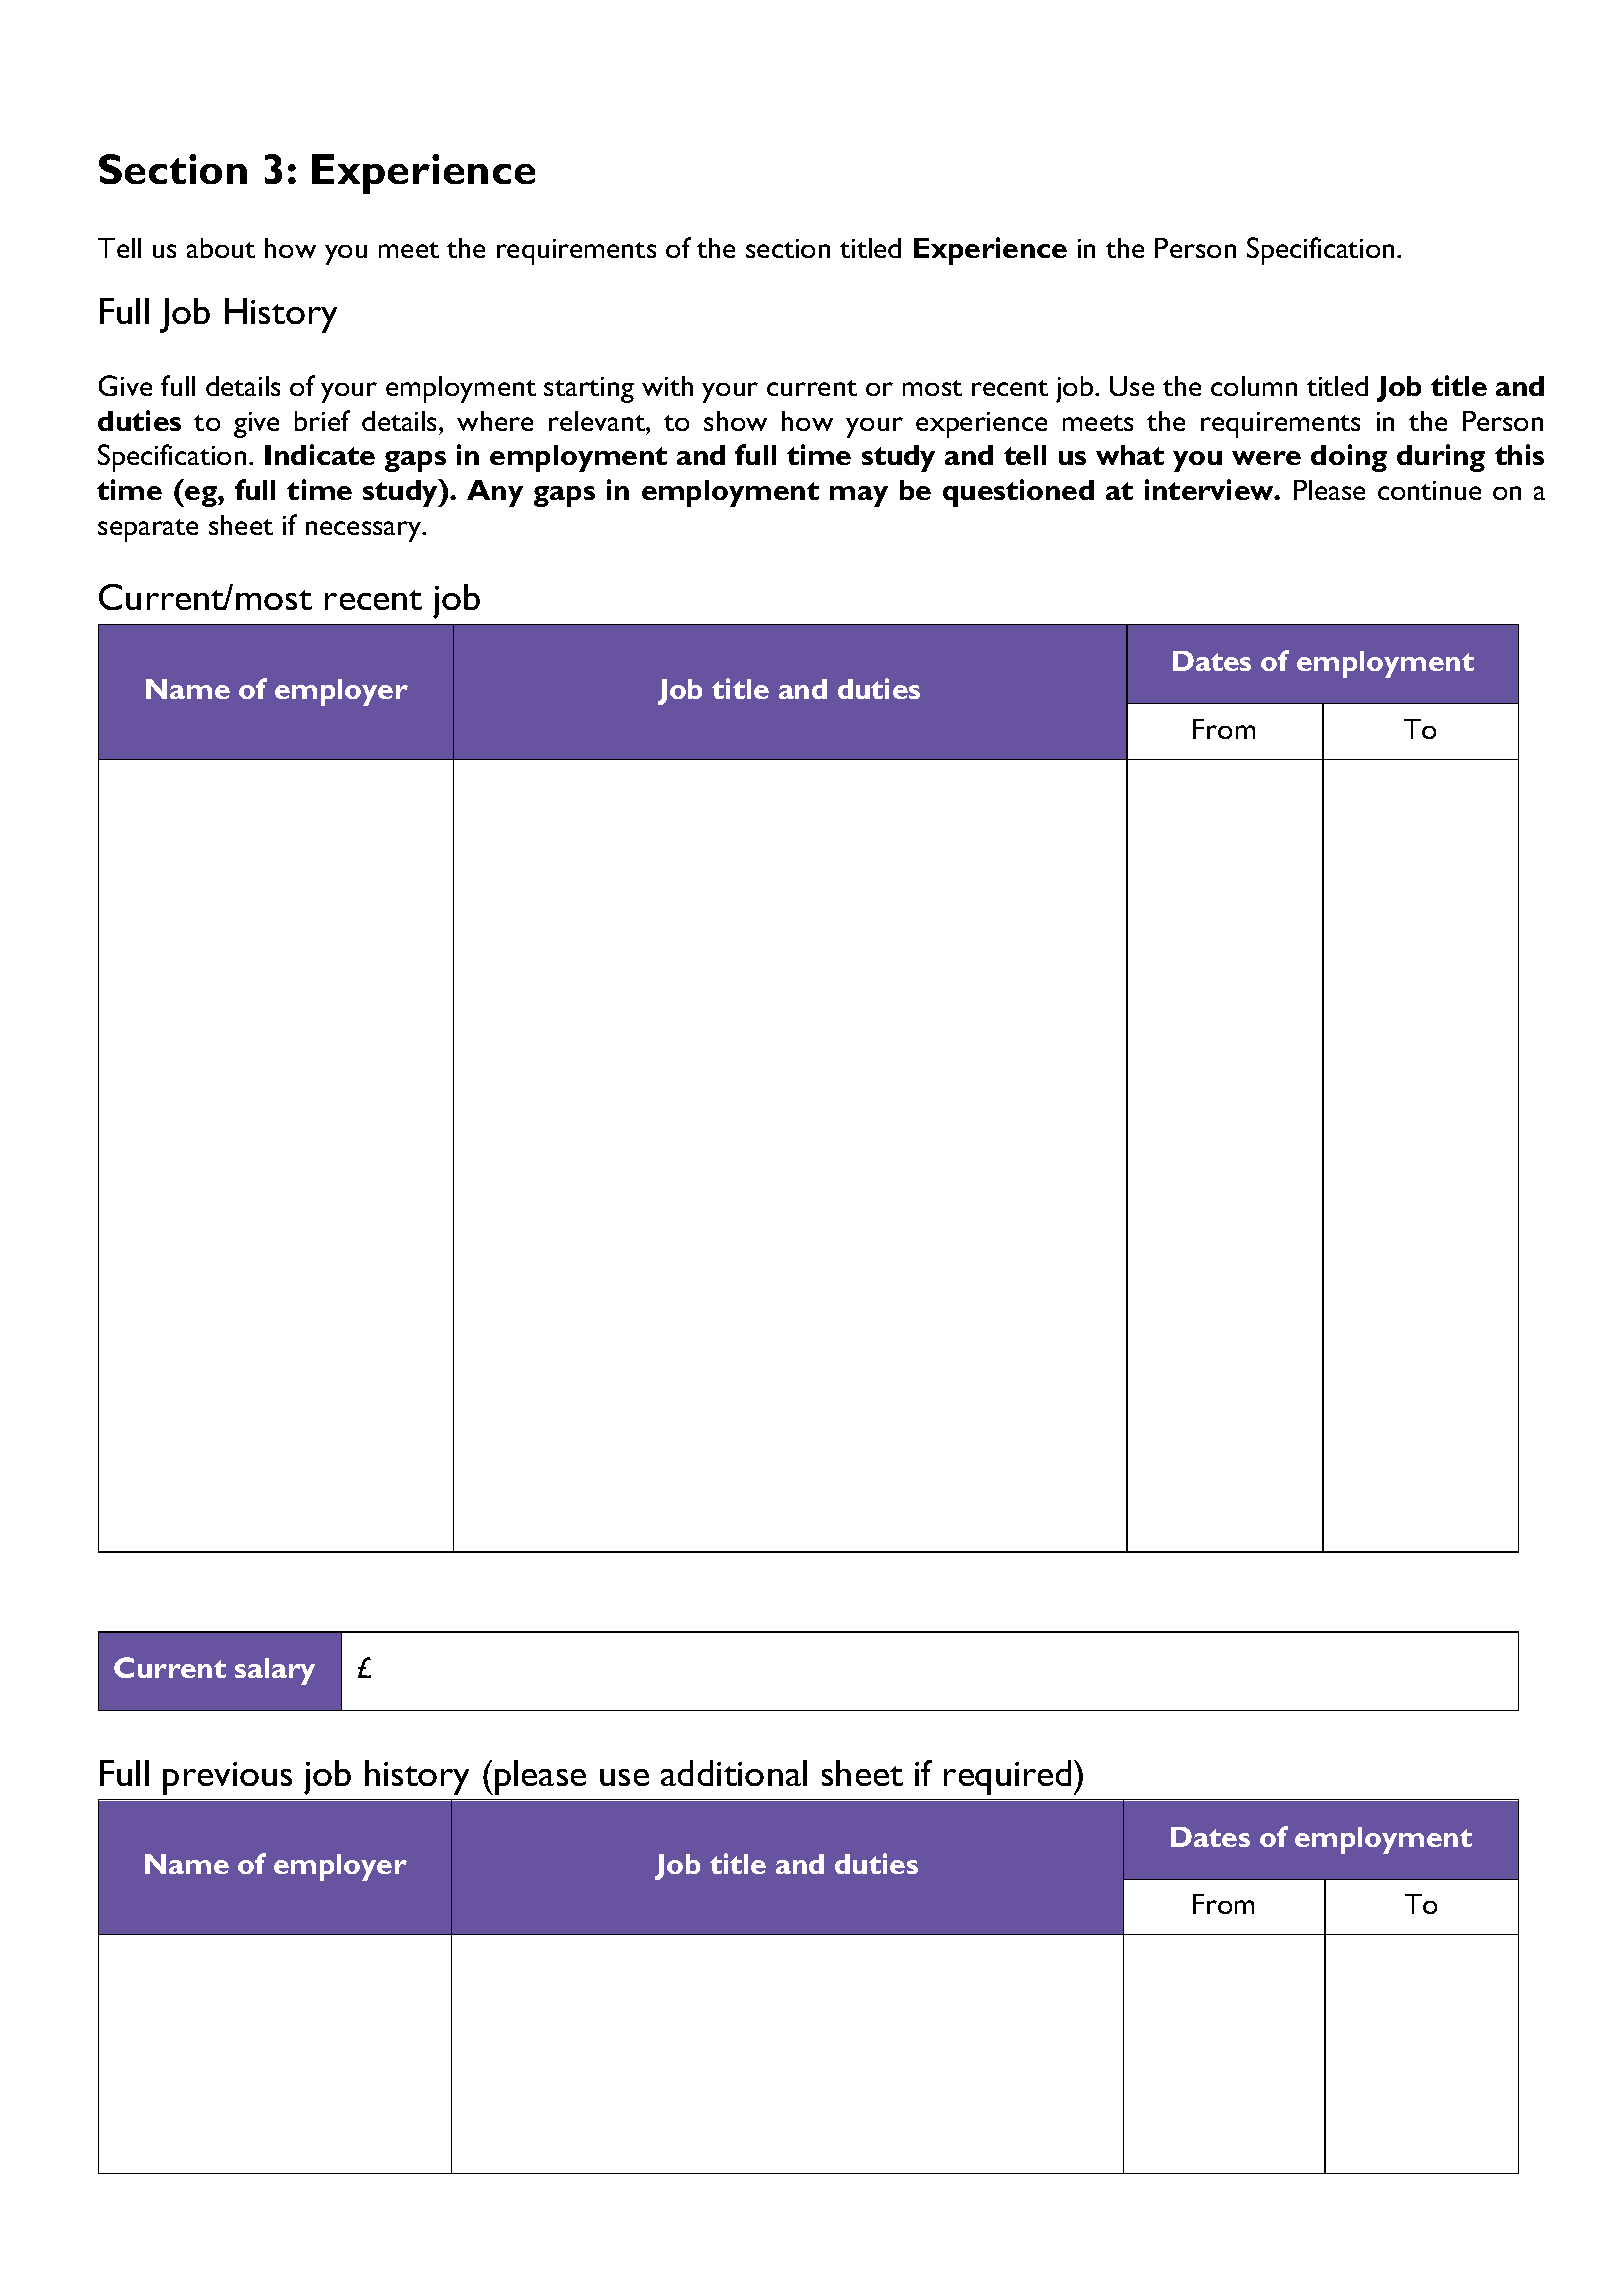  I want to click on salary, so click(275, 1671).
